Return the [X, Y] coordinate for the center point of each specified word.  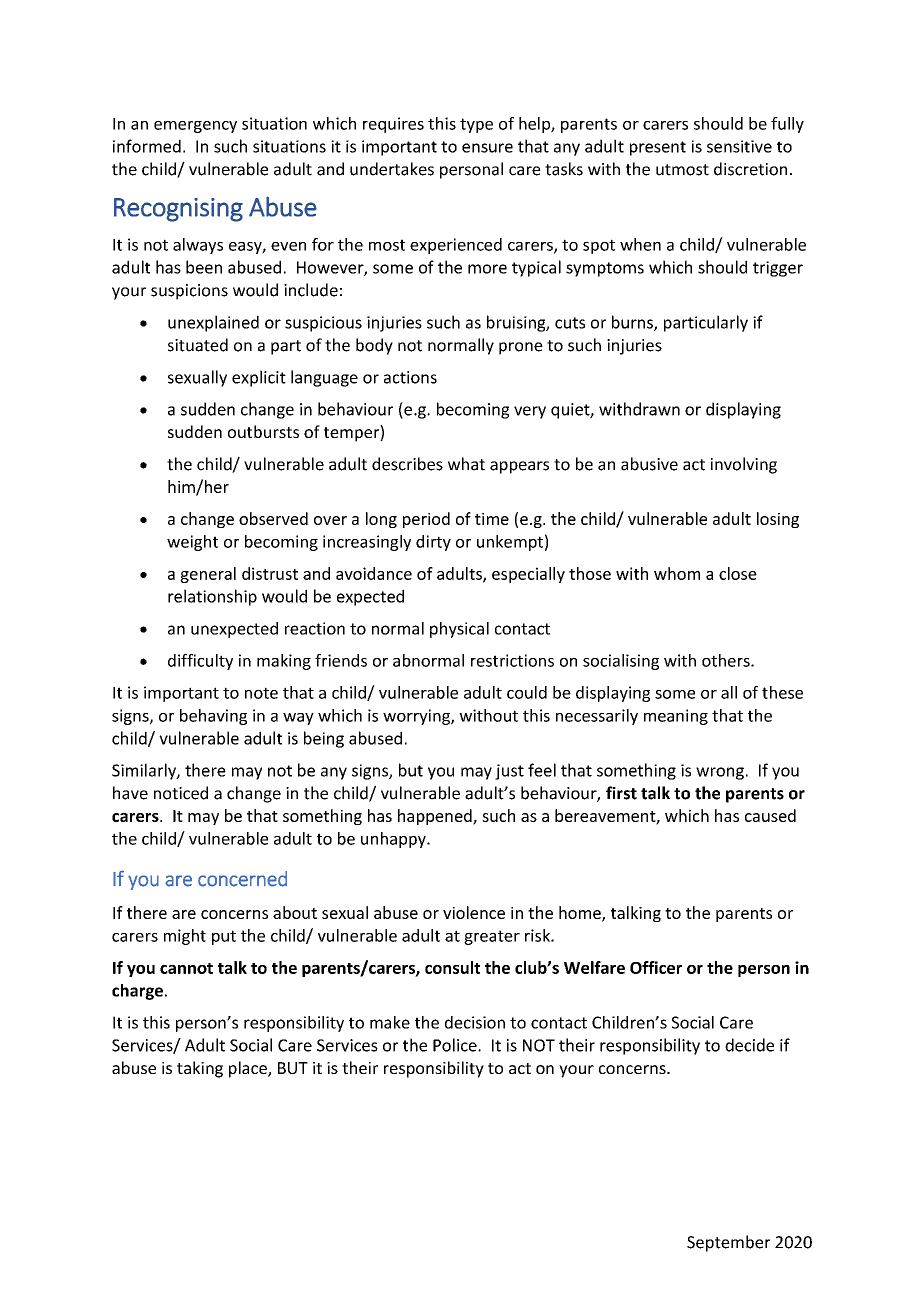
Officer [656, 967]
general [208, 575]
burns [633, 323]
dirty [433, 543]
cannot [186, 968]
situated [198, 345]
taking [200, 1069]
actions [410, 377]
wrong [720, 773]
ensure [487, 148]
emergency [195, 127]
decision [475, 1022]
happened [436, 817]
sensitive [739, 146]
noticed [181, 793]
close [738, 573]
